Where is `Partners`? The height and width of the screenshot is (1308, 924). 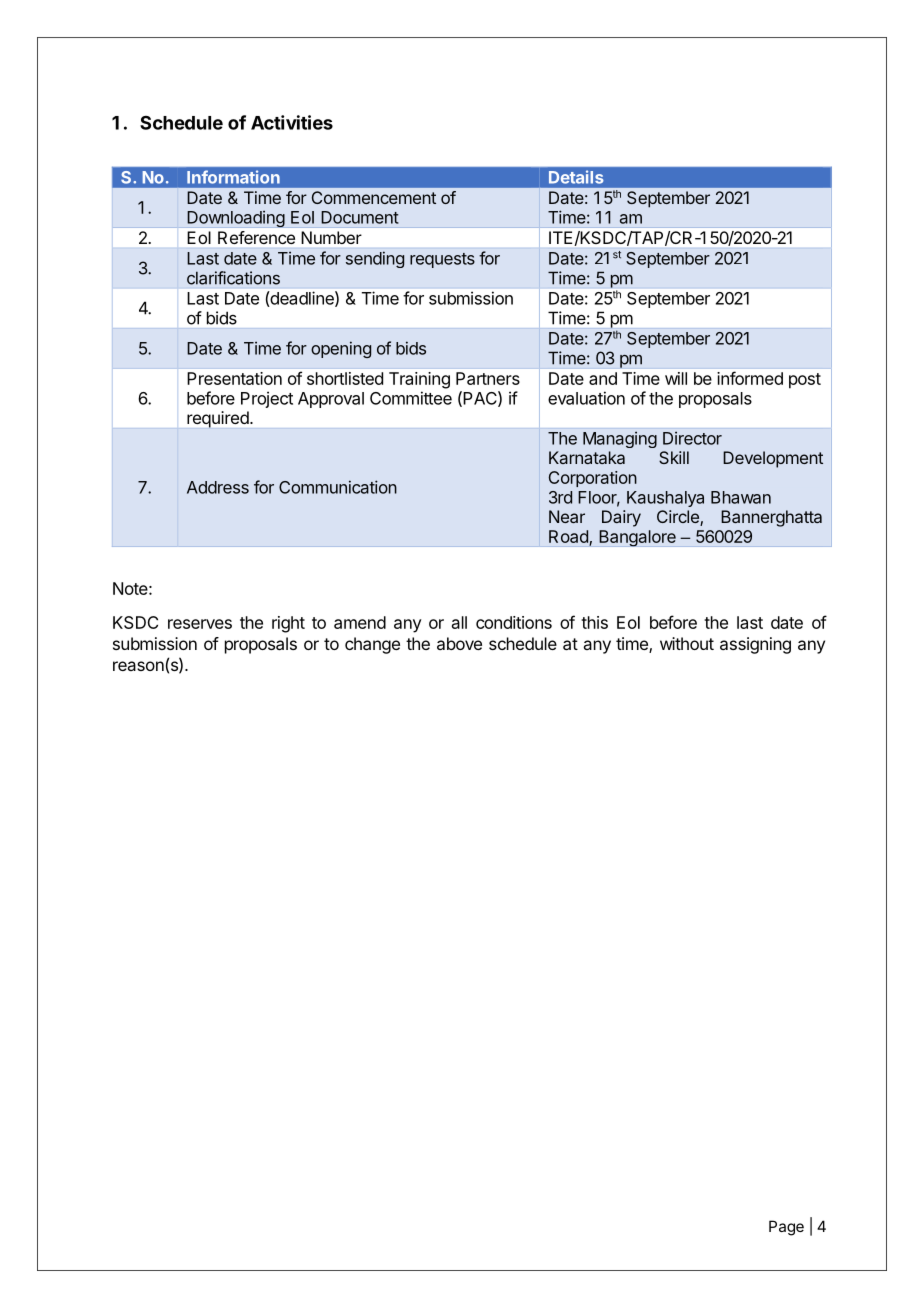 Partners is located at coordinates (488, 378).
